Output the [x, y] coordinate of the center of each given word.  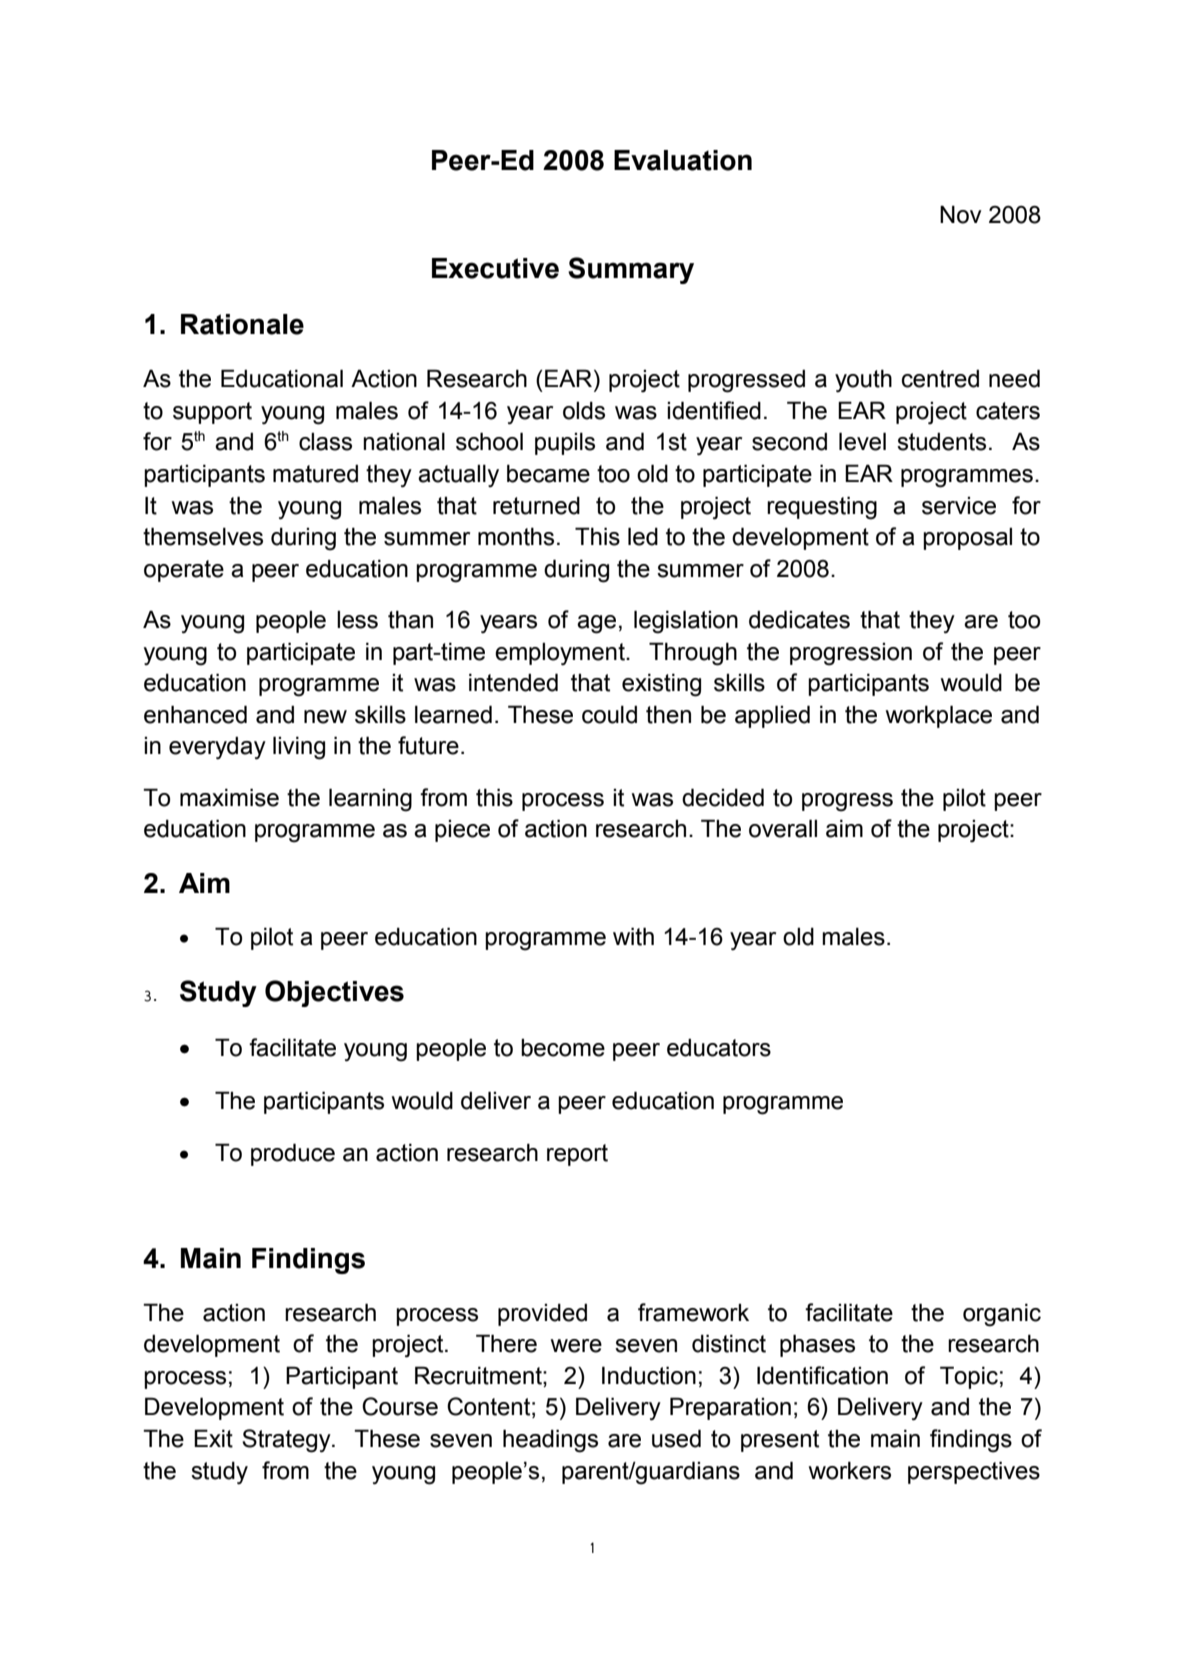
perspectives [974, 1472]
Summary [631, 270]
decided [723, 797]
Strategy [287, 1441]
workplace [939, 716]
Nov [961, 214]
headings [550, 1441]
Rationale [242, 324]
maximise [229, 797]
